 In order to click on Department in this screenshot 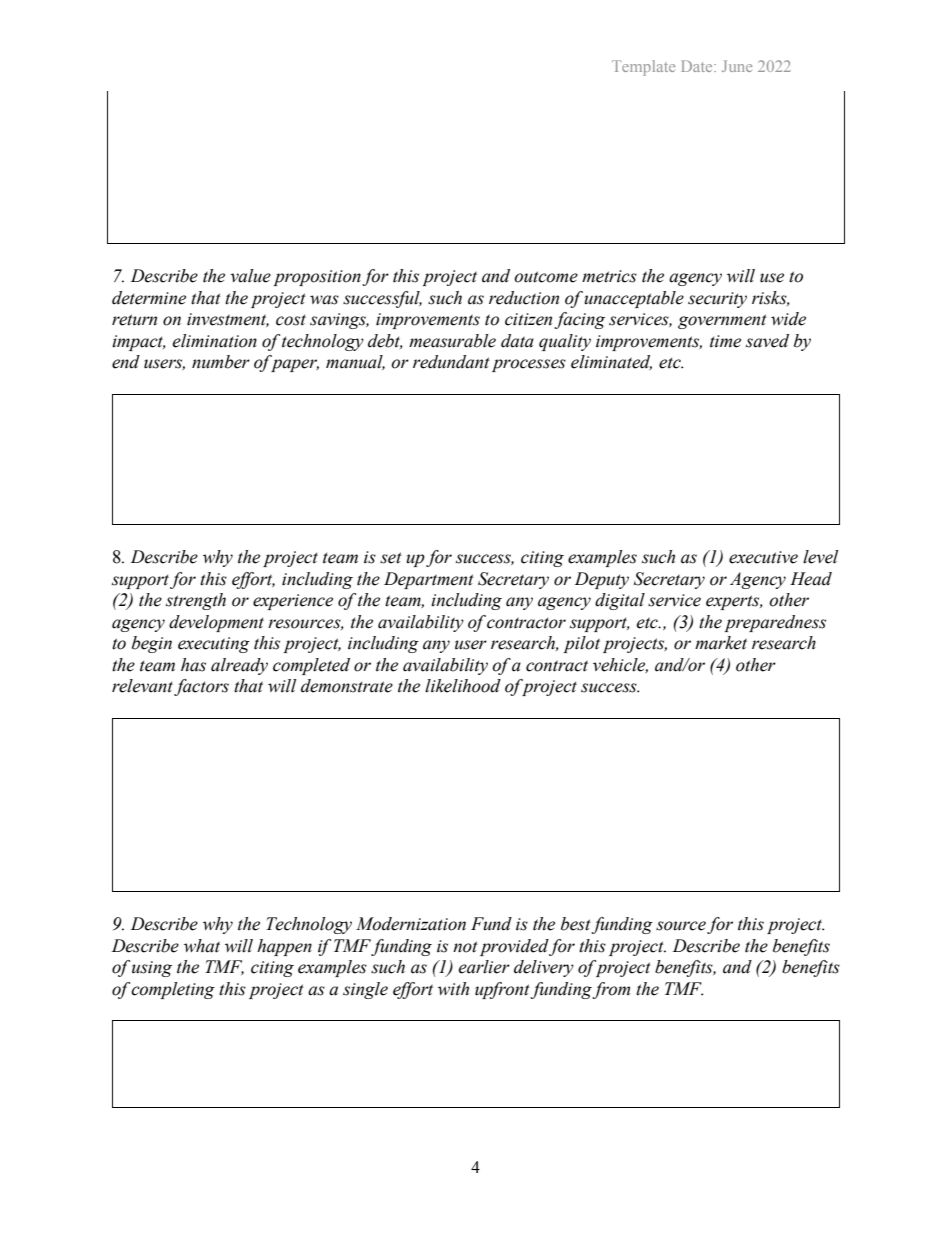, I will do `click(429, 580)`.
